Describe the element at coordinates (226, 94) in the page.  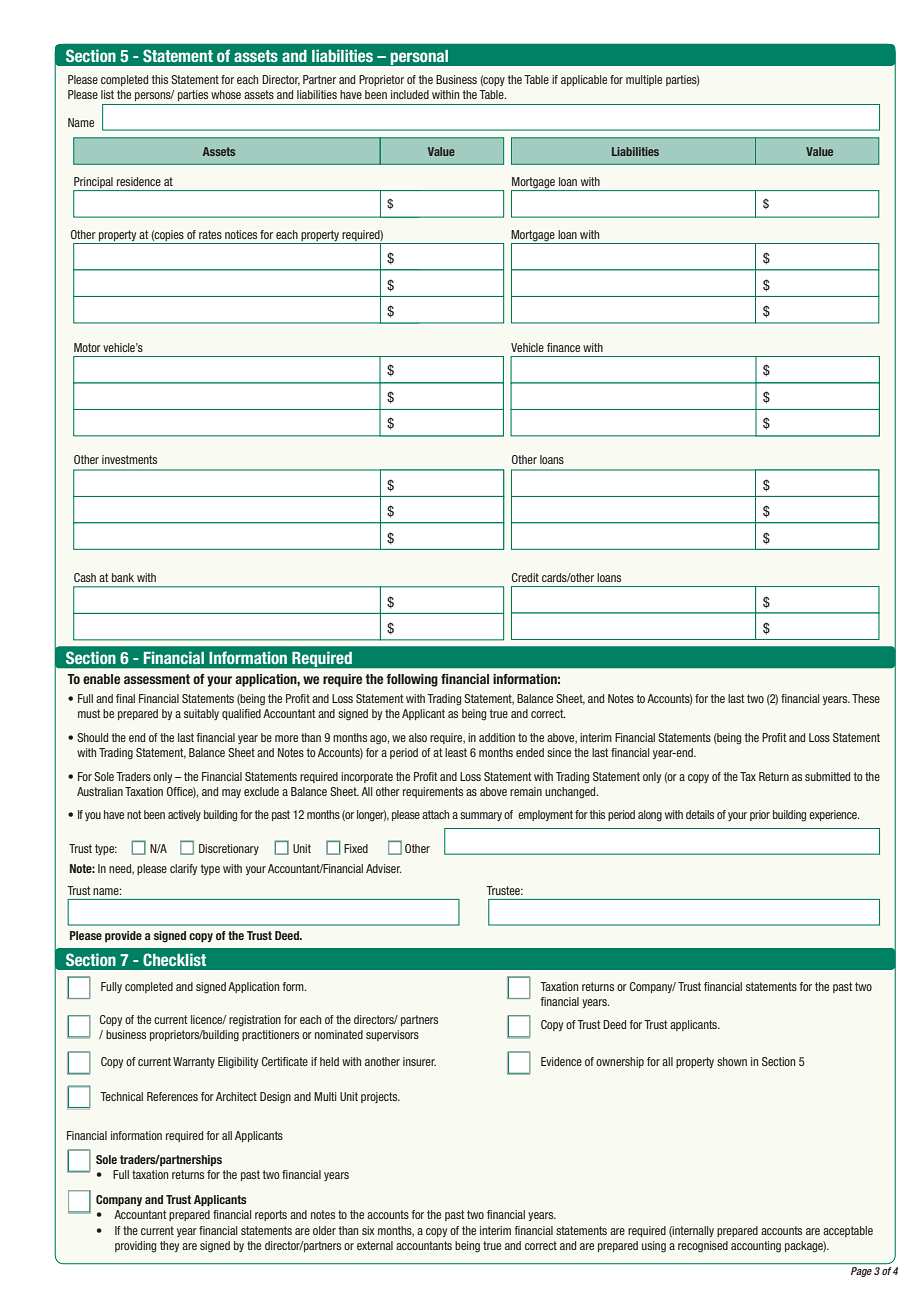
I see `whose` at that location.
